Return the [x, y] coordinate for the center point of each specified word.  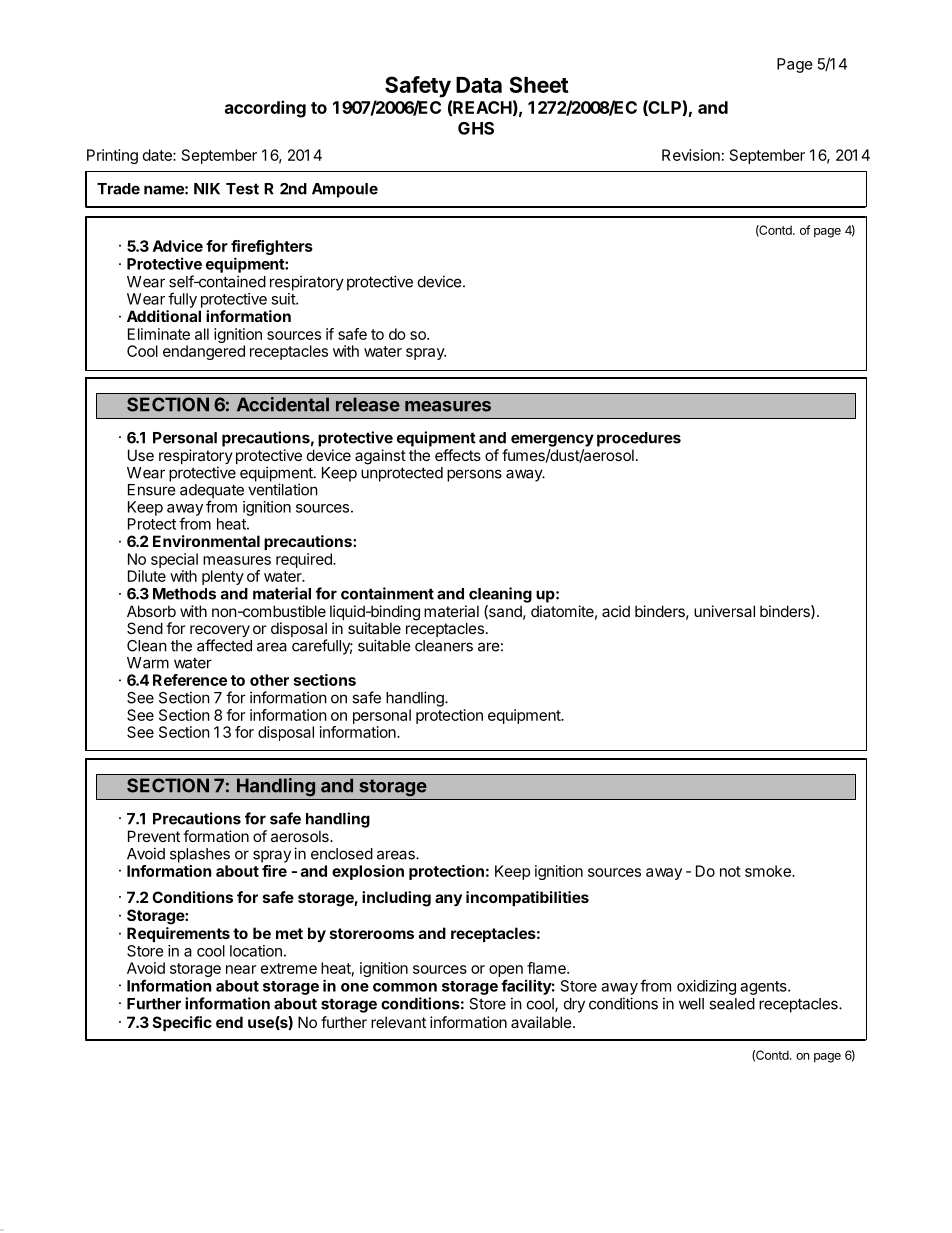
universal [724, 611]
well [691, 1004]
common [405, 987]
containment [387, 593]
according [265, 109]
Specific [182, 1023]
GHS [476, 128]
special [174, 560]
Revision [691, 155]
